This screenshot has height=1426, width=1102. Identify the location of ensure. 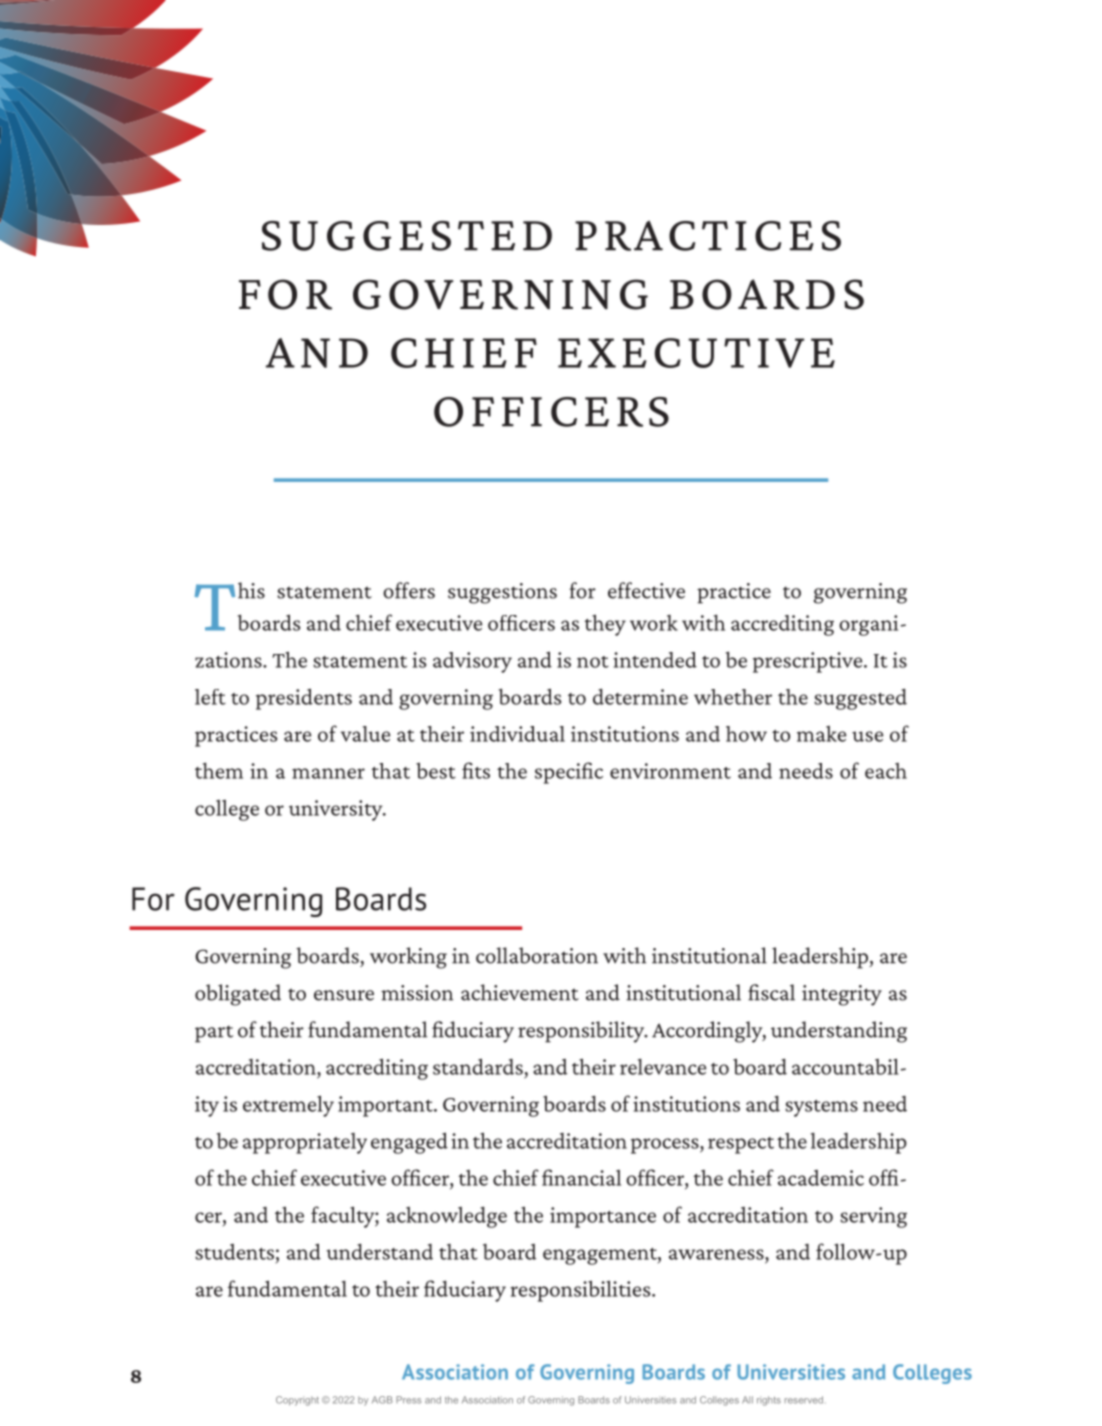
(344, 995).
